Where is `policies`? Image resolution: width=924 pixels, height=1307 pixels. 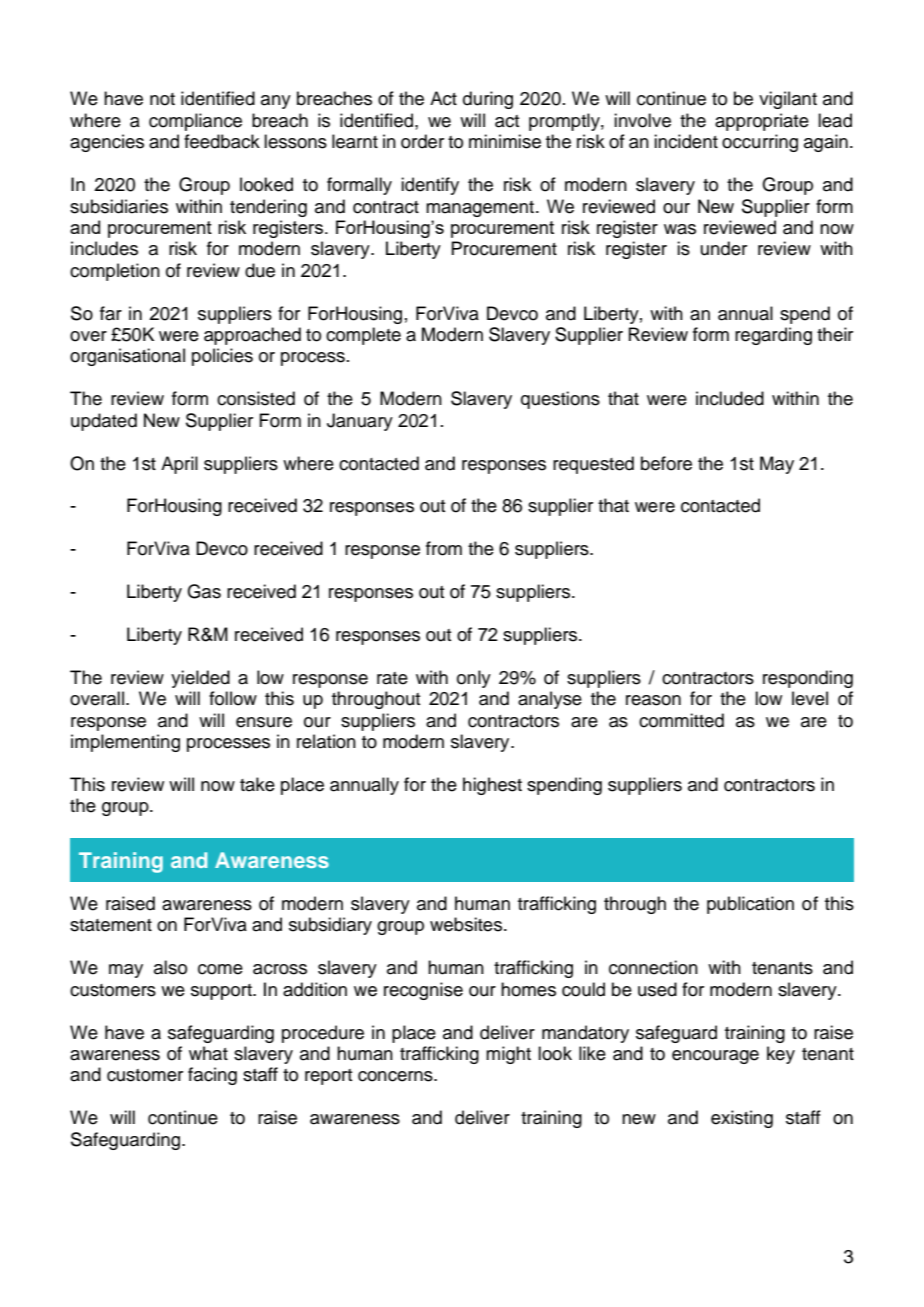
policies is located at coordinates (222, 357).
